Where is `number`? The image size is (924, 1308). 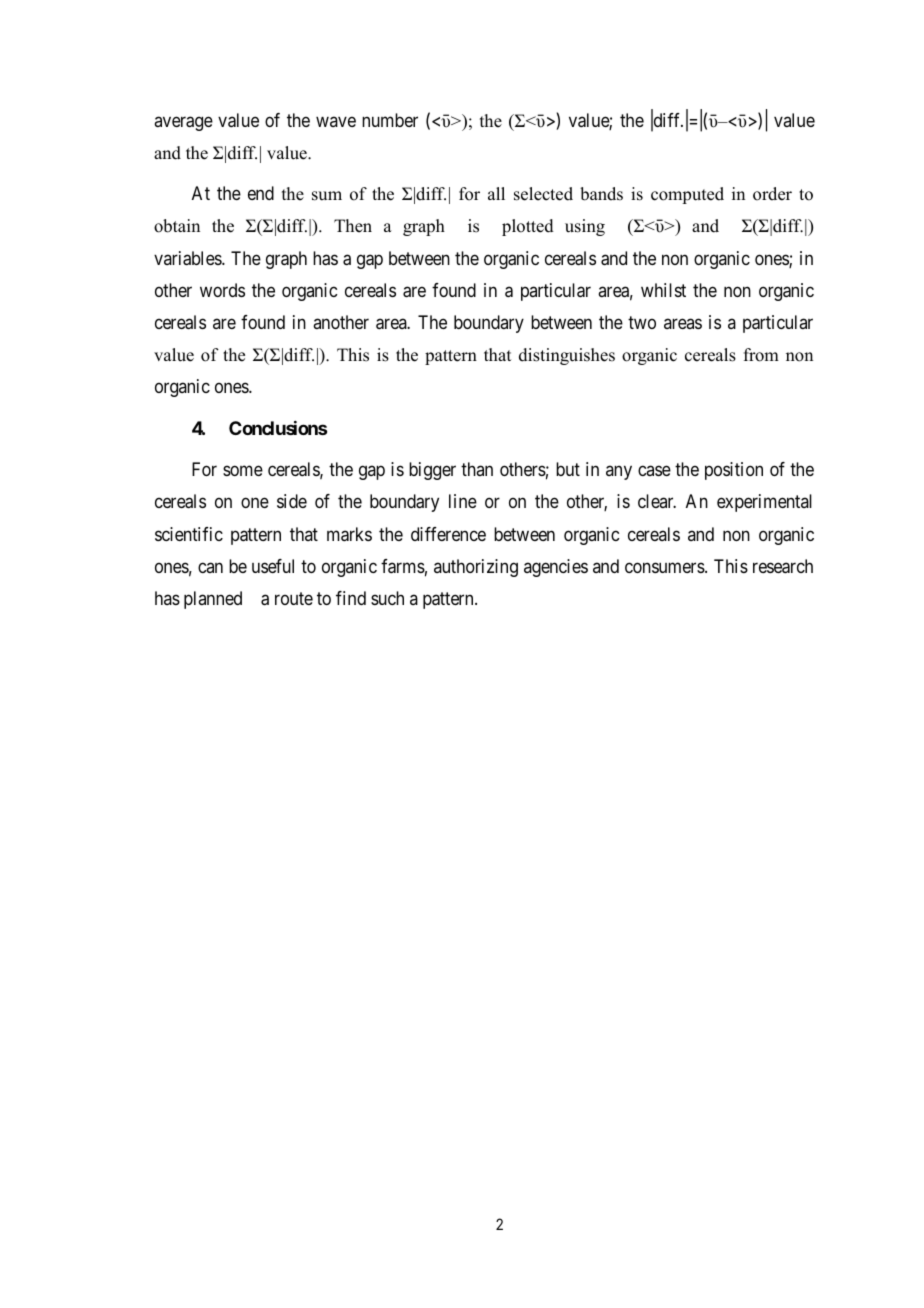
number is located at coordinates (390, 120).
